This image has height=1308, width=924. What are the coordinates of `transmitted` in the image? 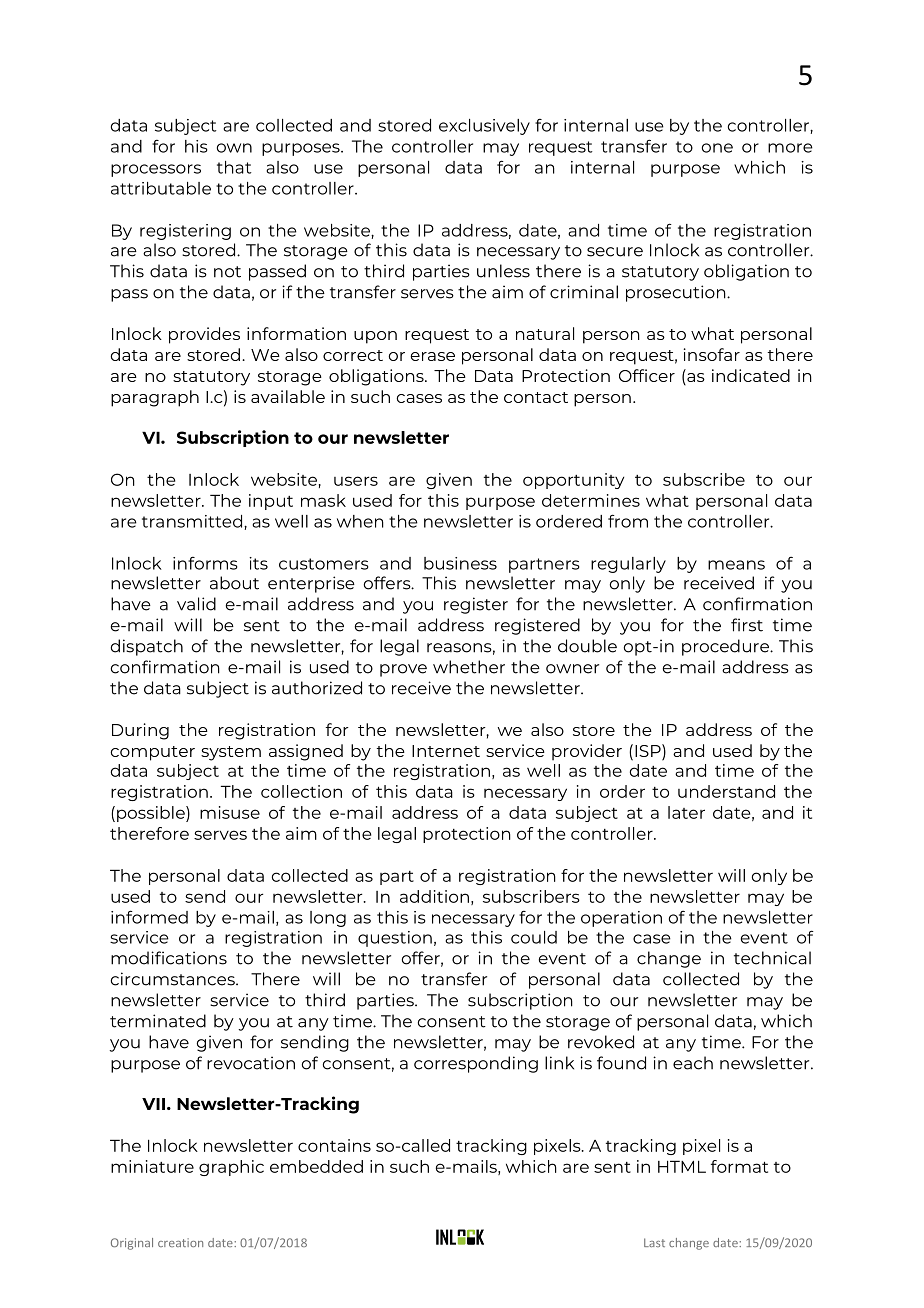 It's located at (192, 521).
